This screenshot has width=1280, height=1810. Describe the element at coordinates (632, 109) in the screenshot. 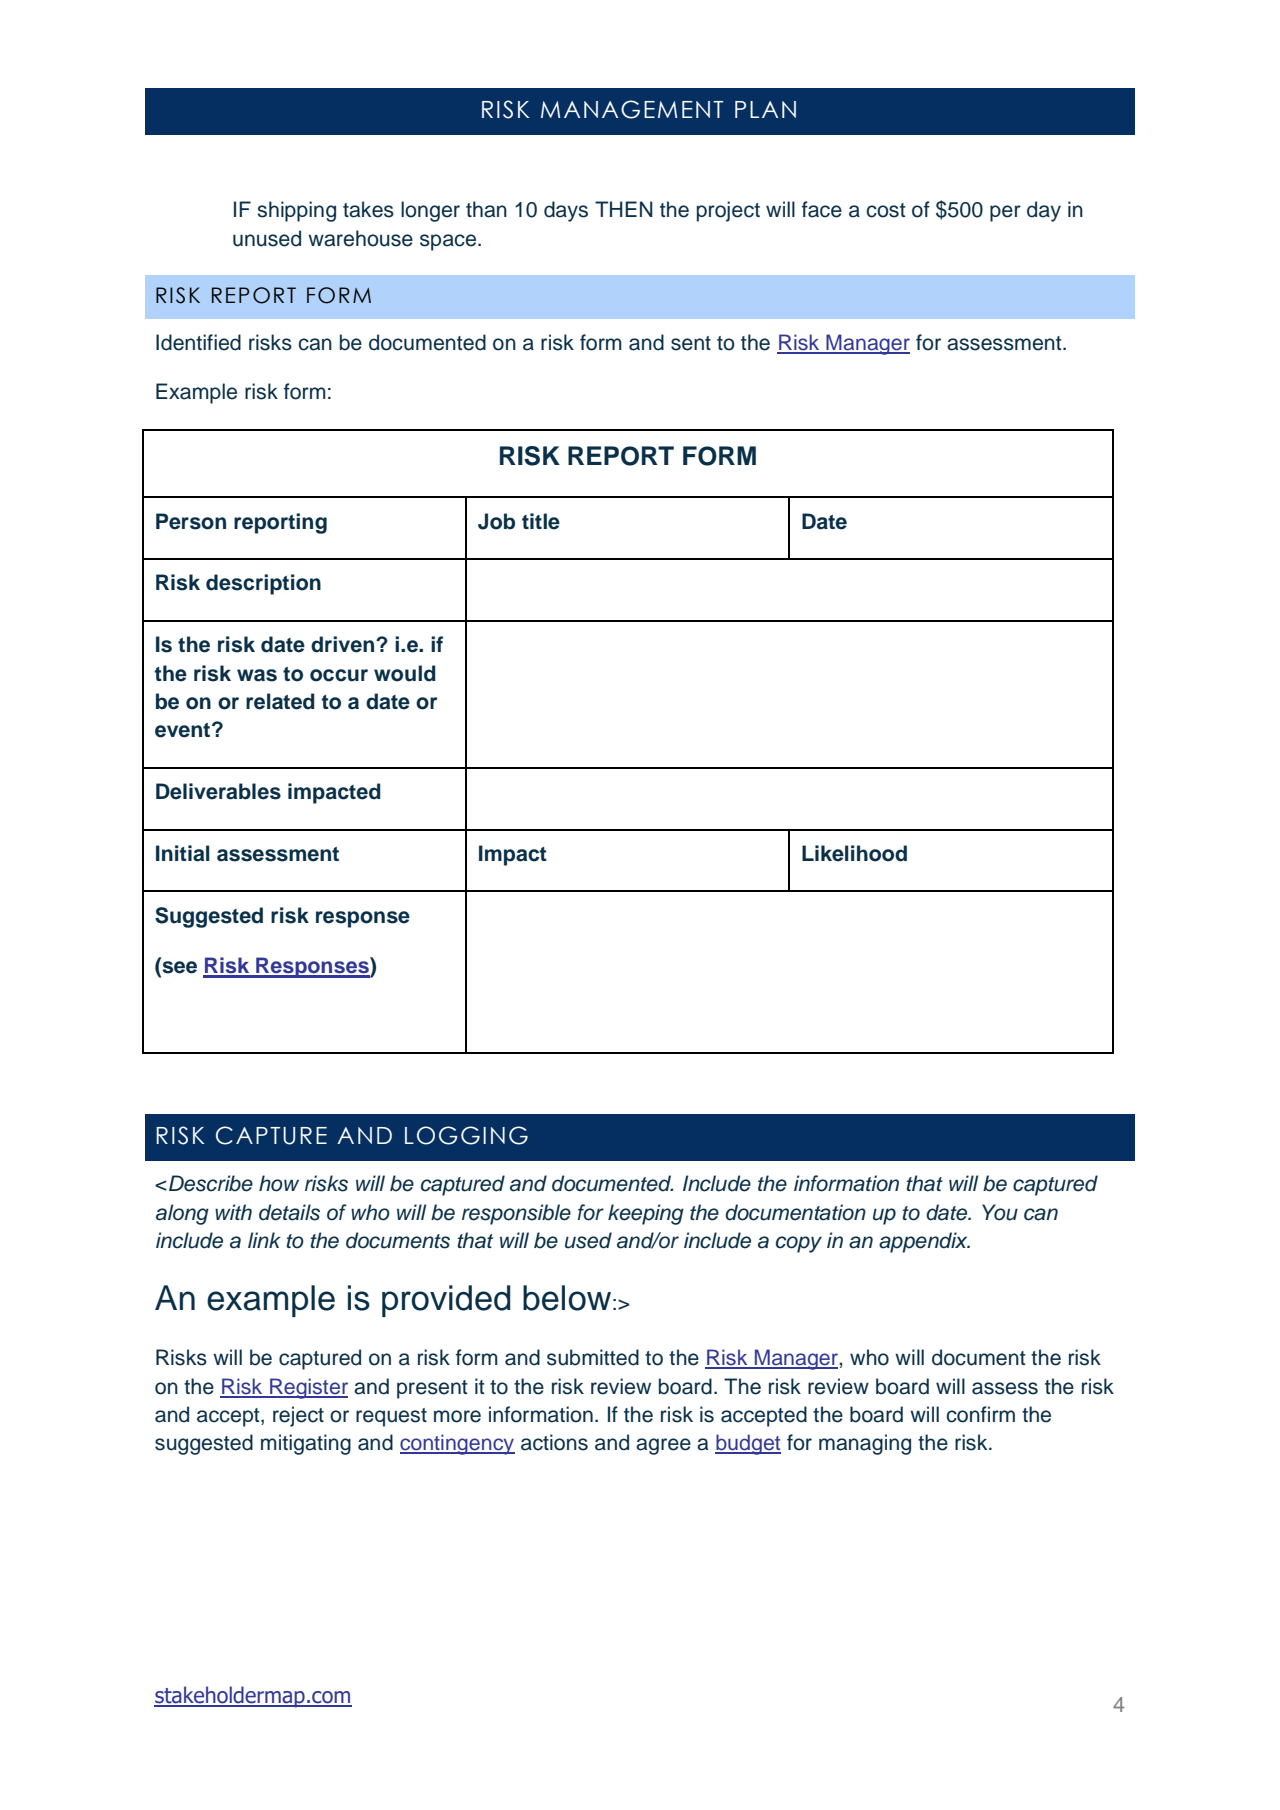

I see `MANAGEMENT` at that location.
